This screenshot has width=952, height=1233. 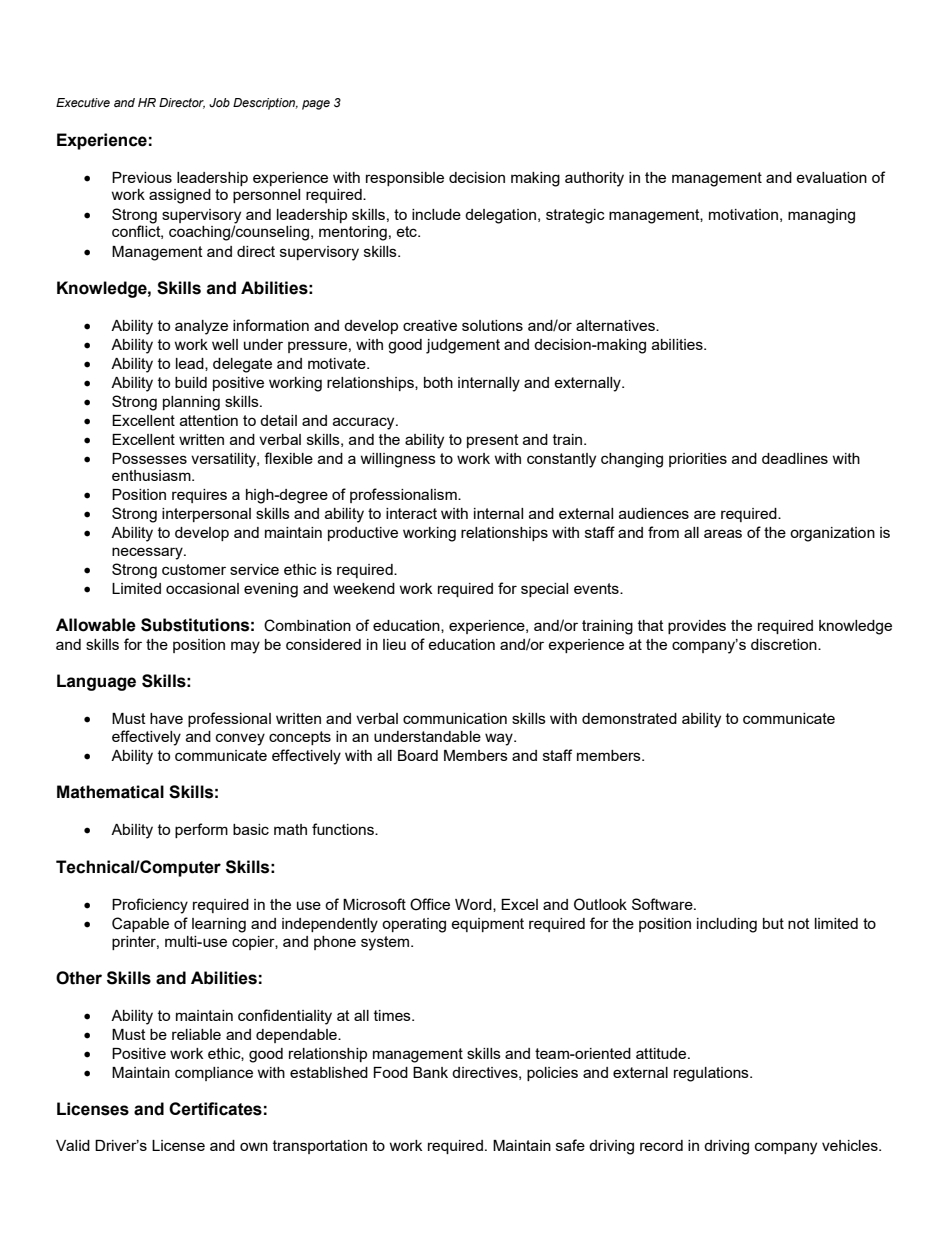 I want to click on occasional, so click(x=202, y=588).
